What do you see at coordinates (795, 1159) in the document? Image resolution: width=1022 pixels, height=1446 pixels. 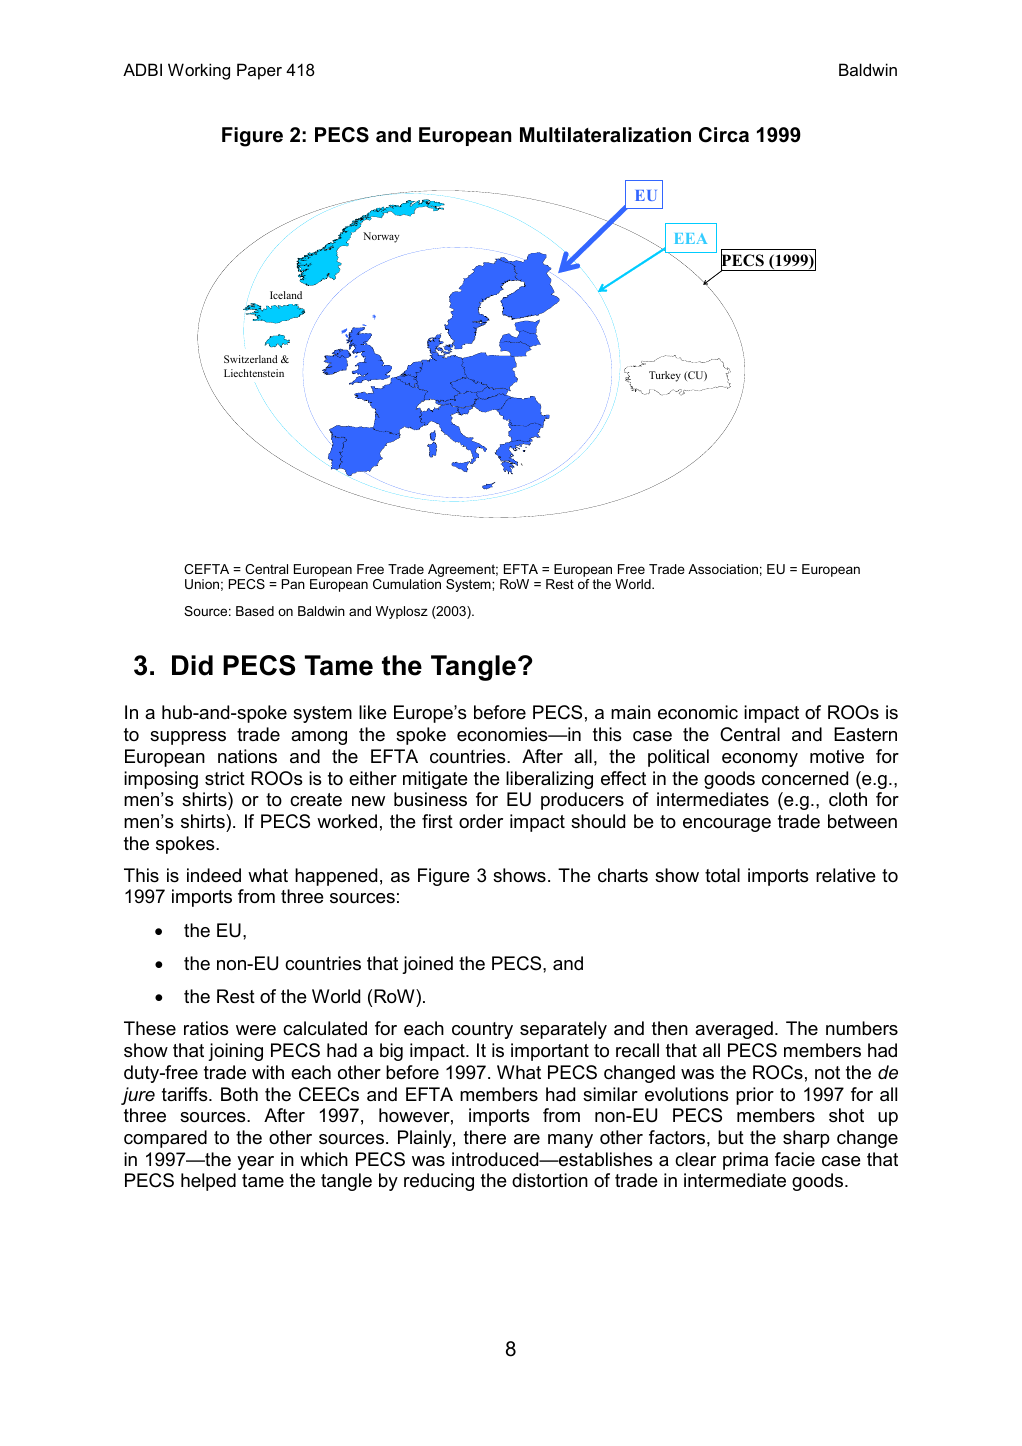 I see `facie` at bounding box center [795, 1159].
